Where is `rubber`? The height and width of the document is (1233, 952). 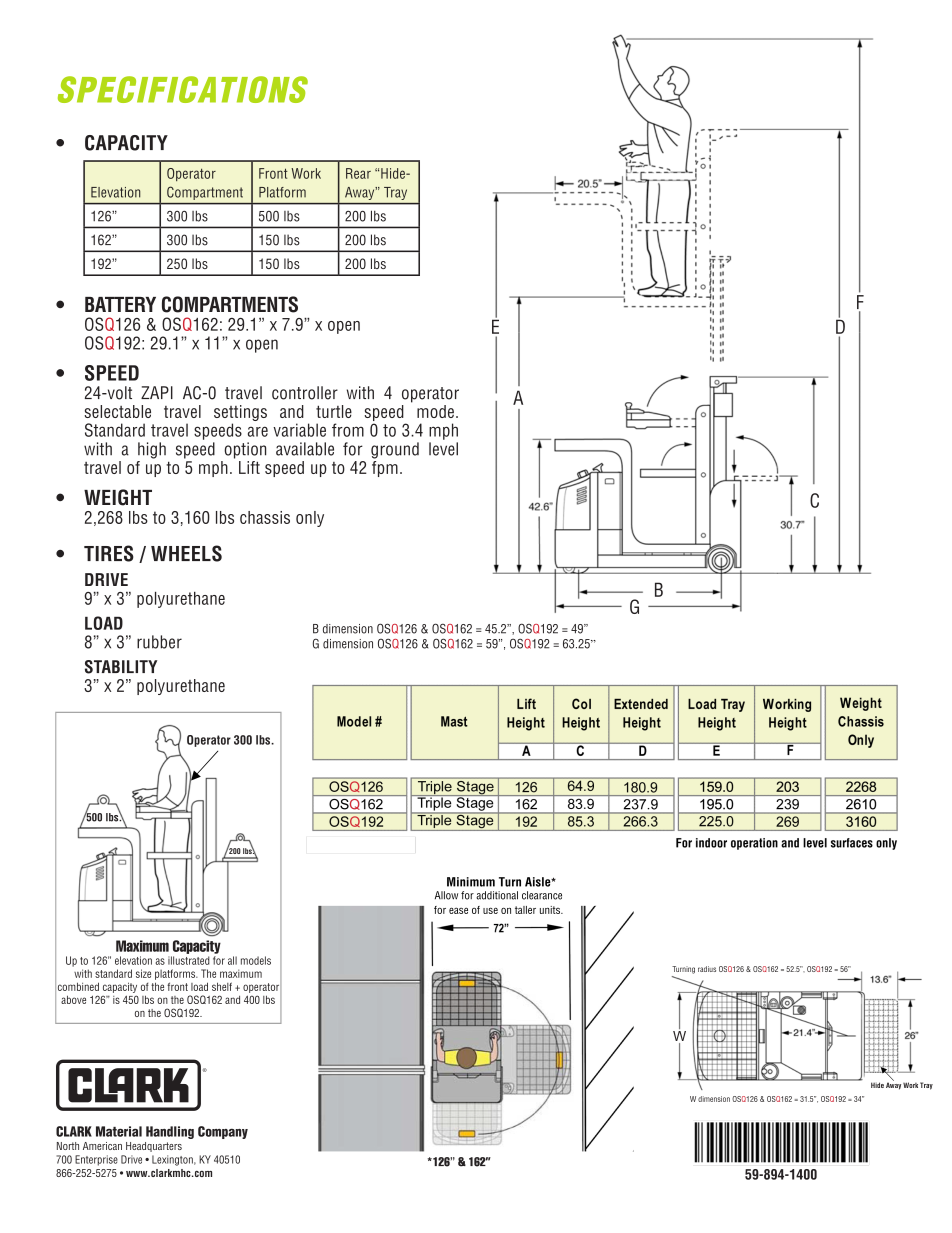 rubber is located at coordinates (159, 642).
